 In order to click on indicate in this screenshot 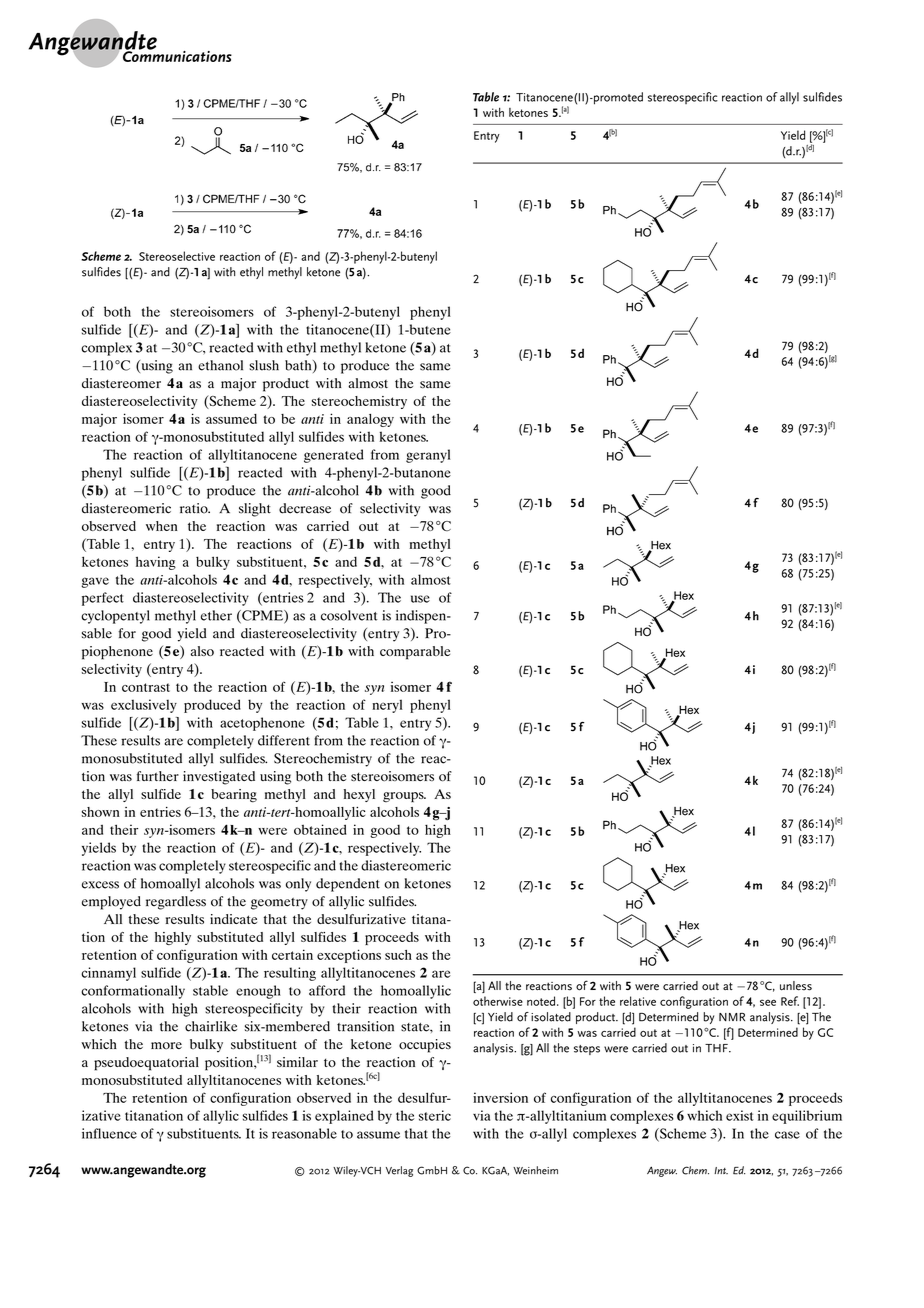, I will do `click(233, 919)`.
